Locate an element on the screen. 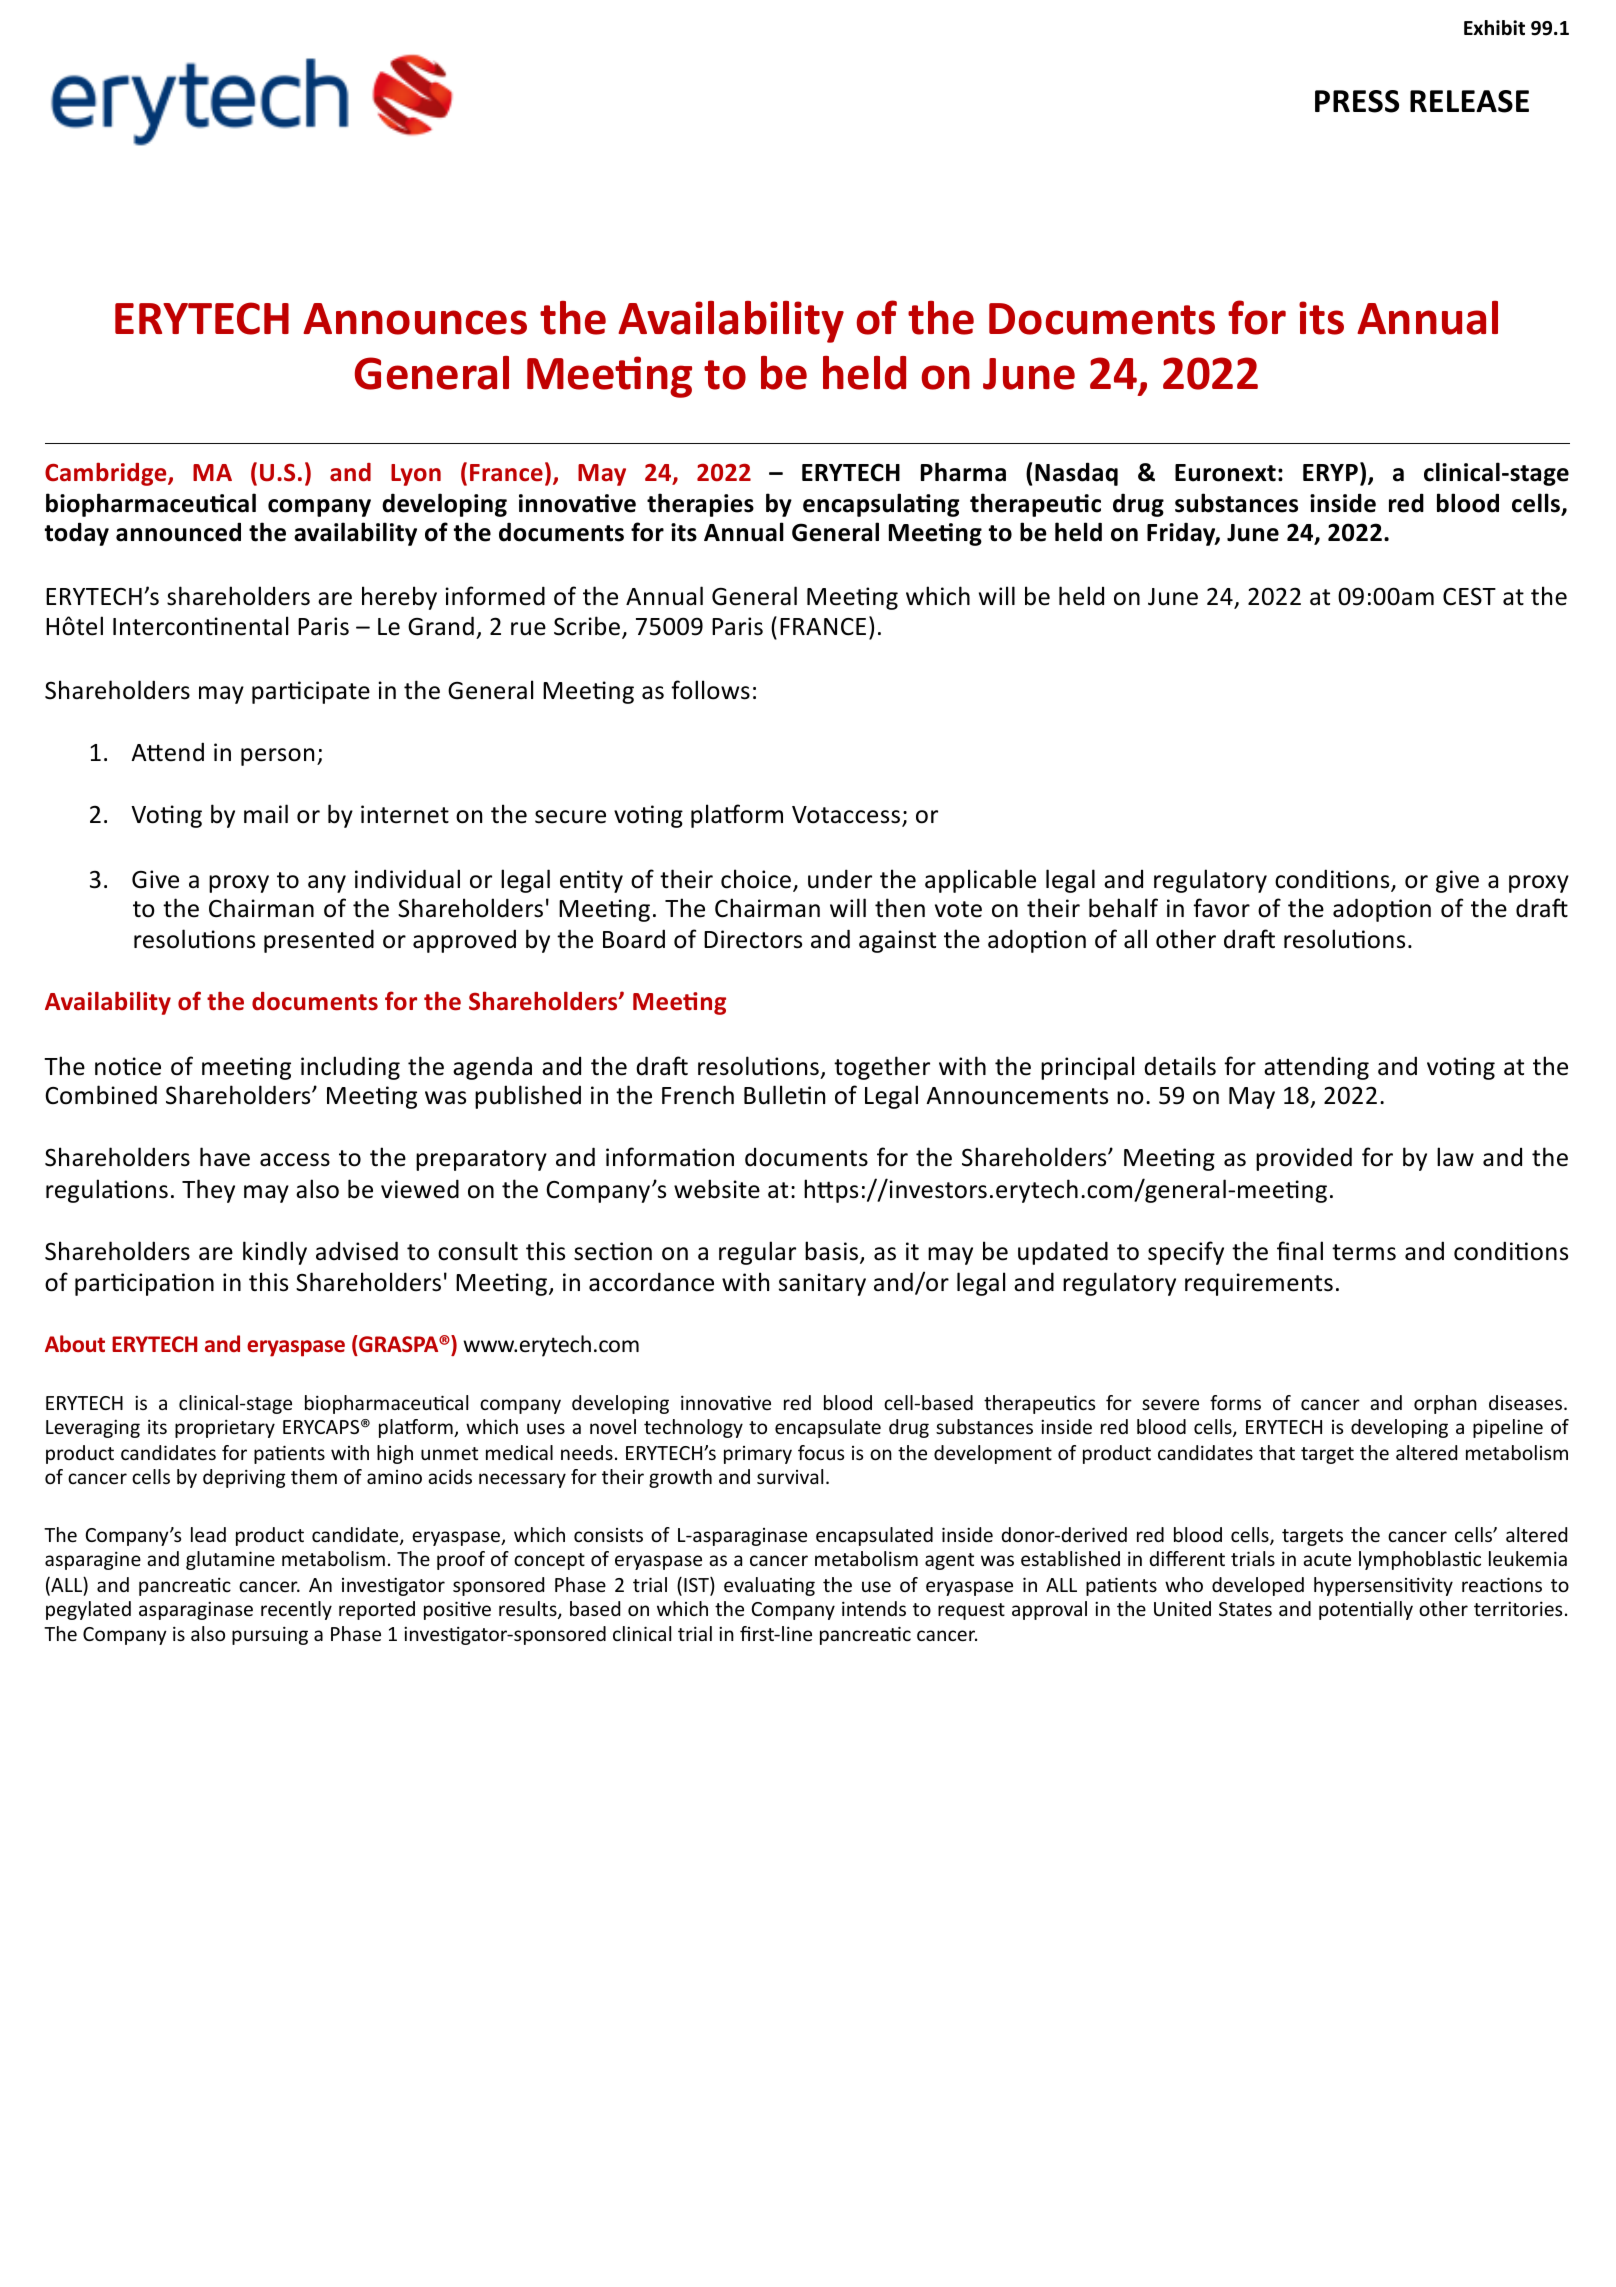 The image size is (1616, 2287). mail is located at coordinates (266, 814).
